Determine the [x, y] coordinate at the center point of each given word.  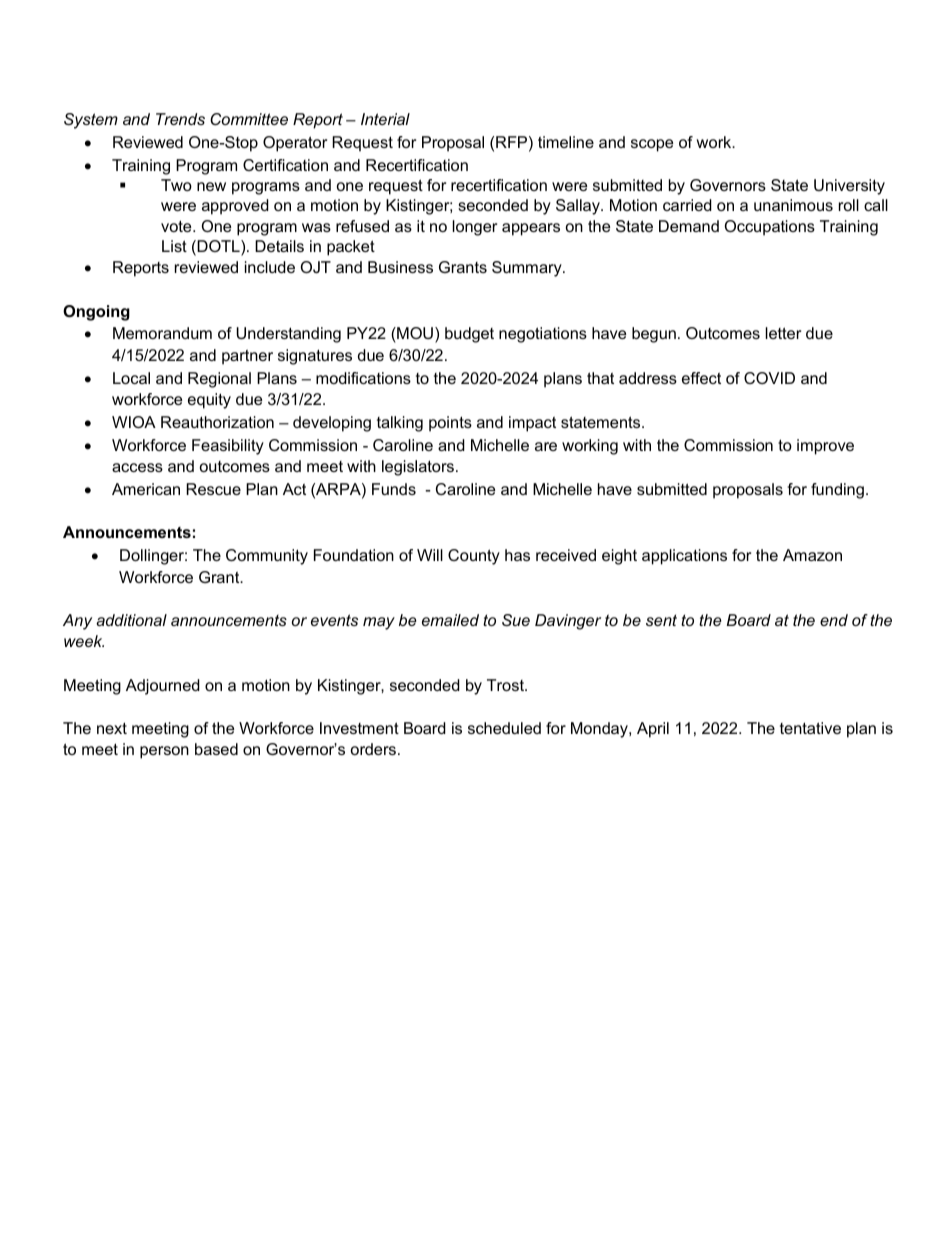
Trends [180, 119]
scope [652, 145]
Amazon [812, 555]
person [164, 752]
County [474, 557]
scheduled [504, 728]
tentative [810, 728]
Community [267, 557]
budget [469, 335]
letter [783, 333]
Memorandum [162, 333]
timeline [566, 142]
